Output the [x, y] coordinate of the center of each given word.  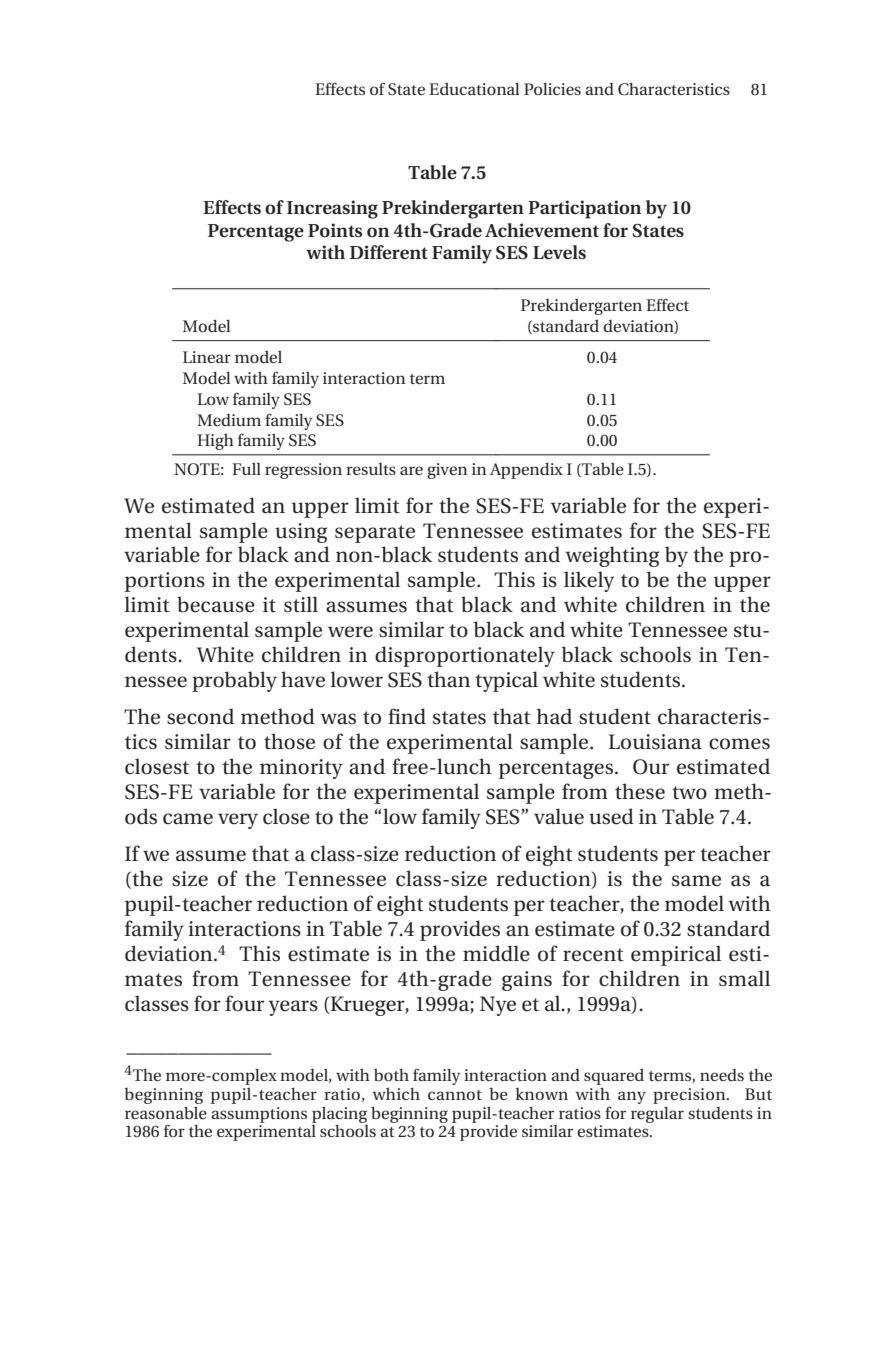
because [216, 604]
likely [589, 581]
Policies [552, 88]
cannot [455, 1095]
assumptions [259, 1115]
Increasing [332, 209]
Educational [474, 88]
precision [690, 1096]
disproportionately [465, 656]
